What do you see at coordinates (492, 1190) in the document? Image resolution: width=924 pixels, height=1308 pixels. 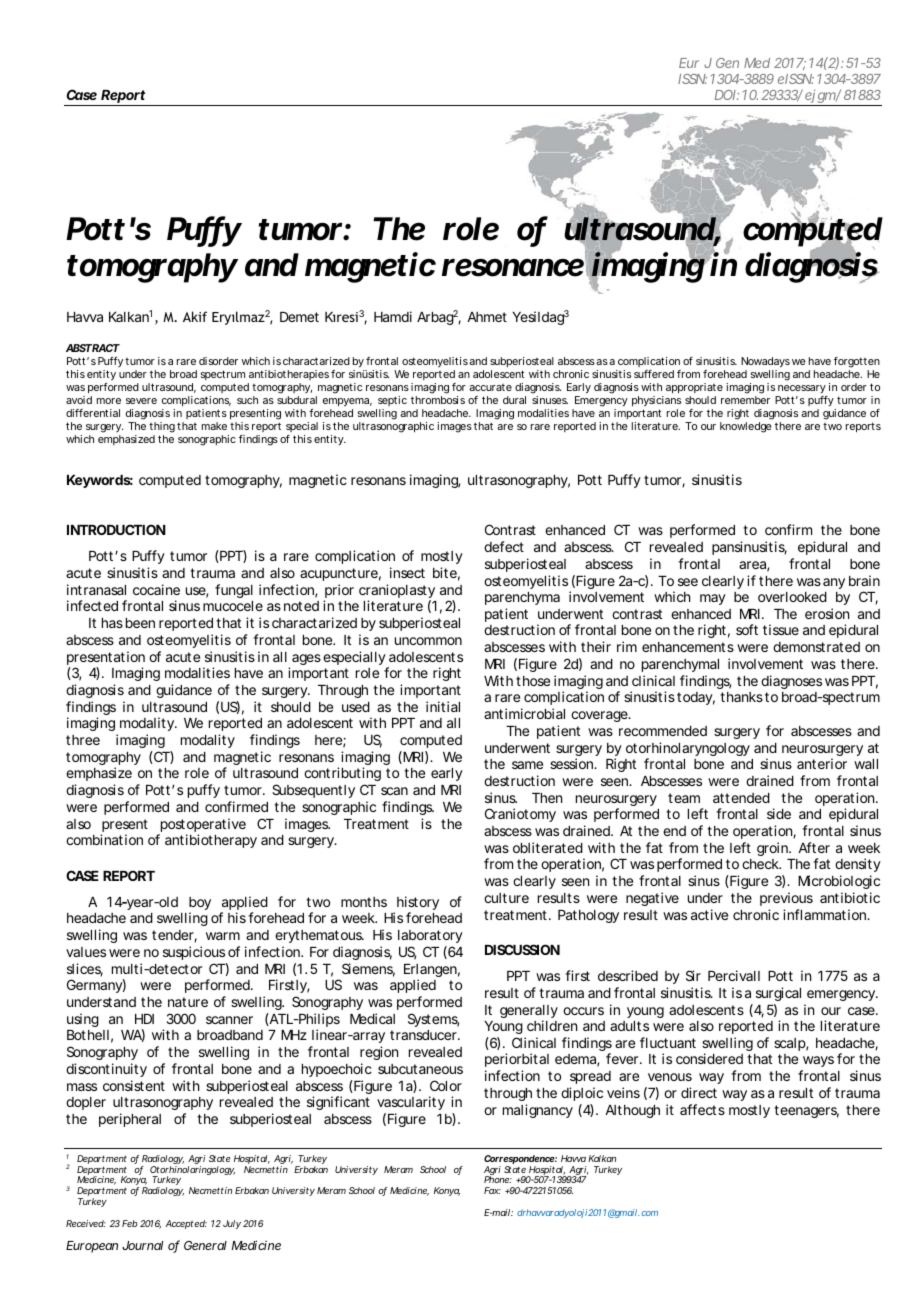 I see `Fax` at bounding box center [492, 1190].
